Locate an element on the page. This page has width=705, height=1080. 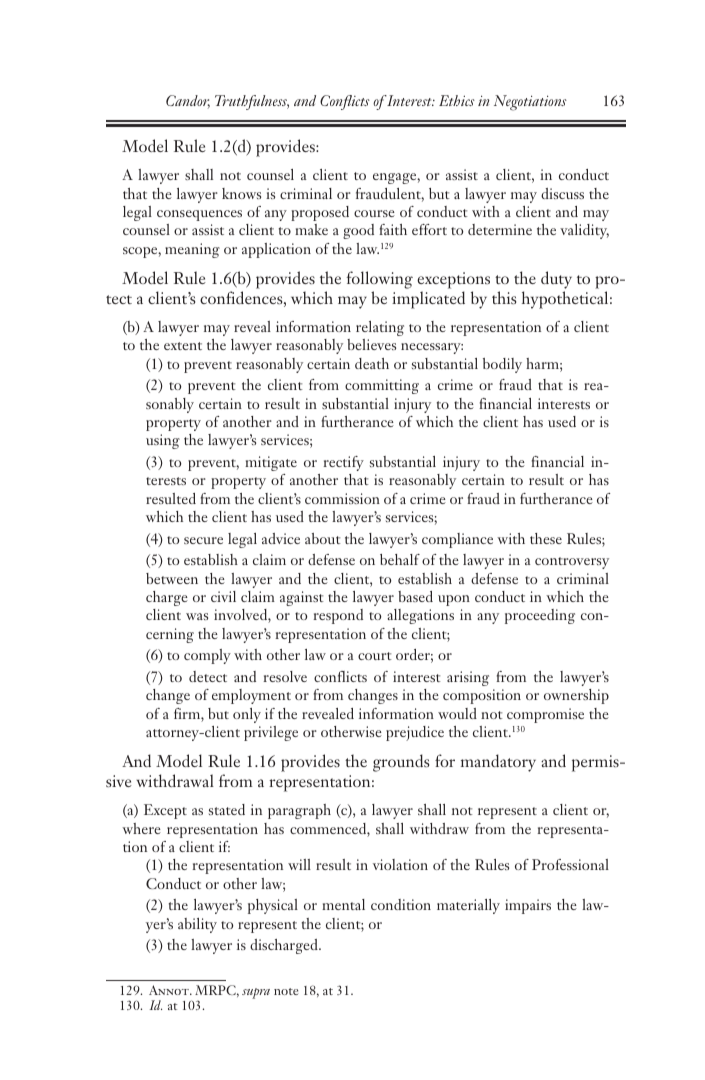
supra is located at coordinates (256, 993).
